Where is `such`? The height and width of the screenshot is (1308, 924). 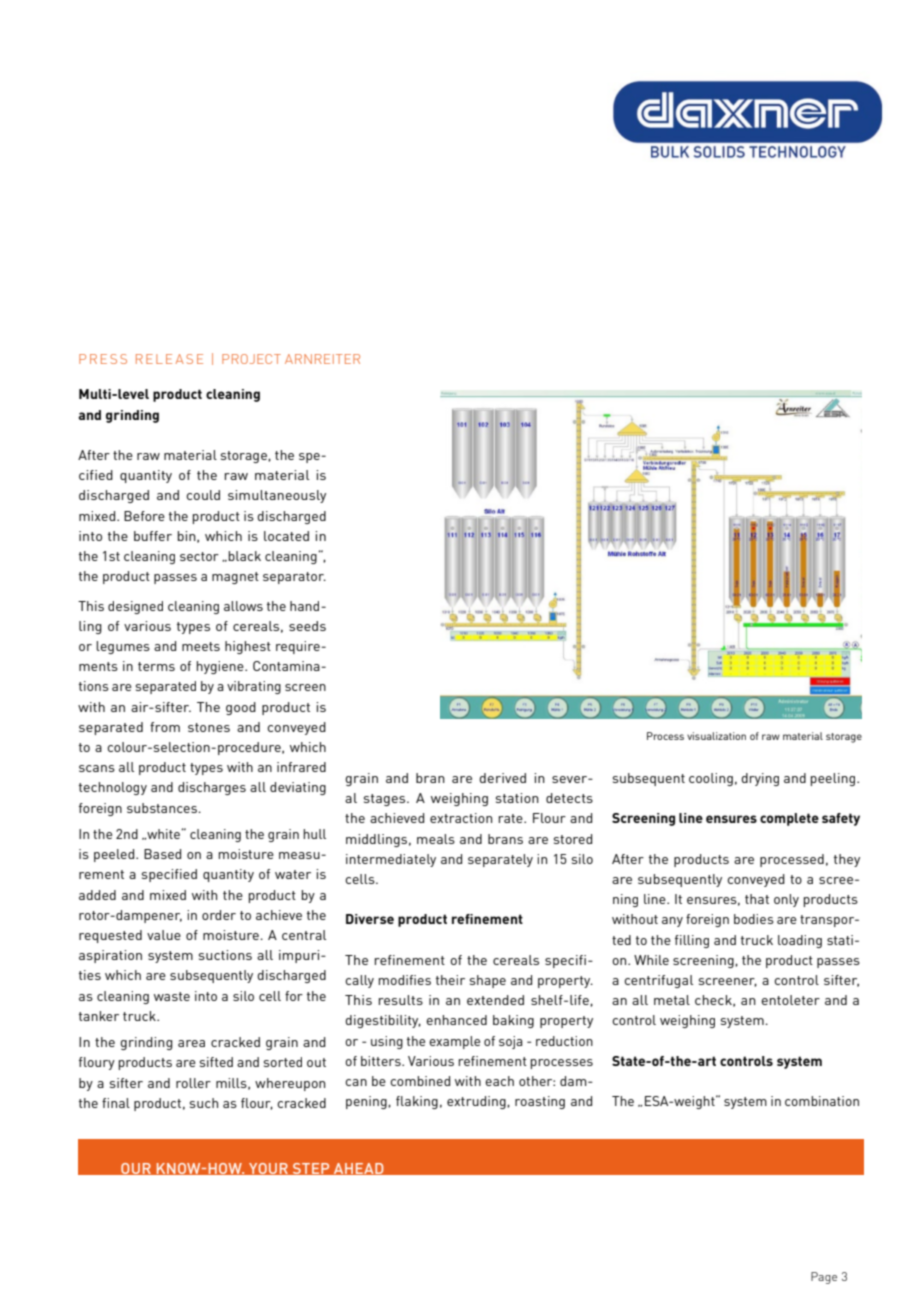
such is located at coordinates (204, 1103).
